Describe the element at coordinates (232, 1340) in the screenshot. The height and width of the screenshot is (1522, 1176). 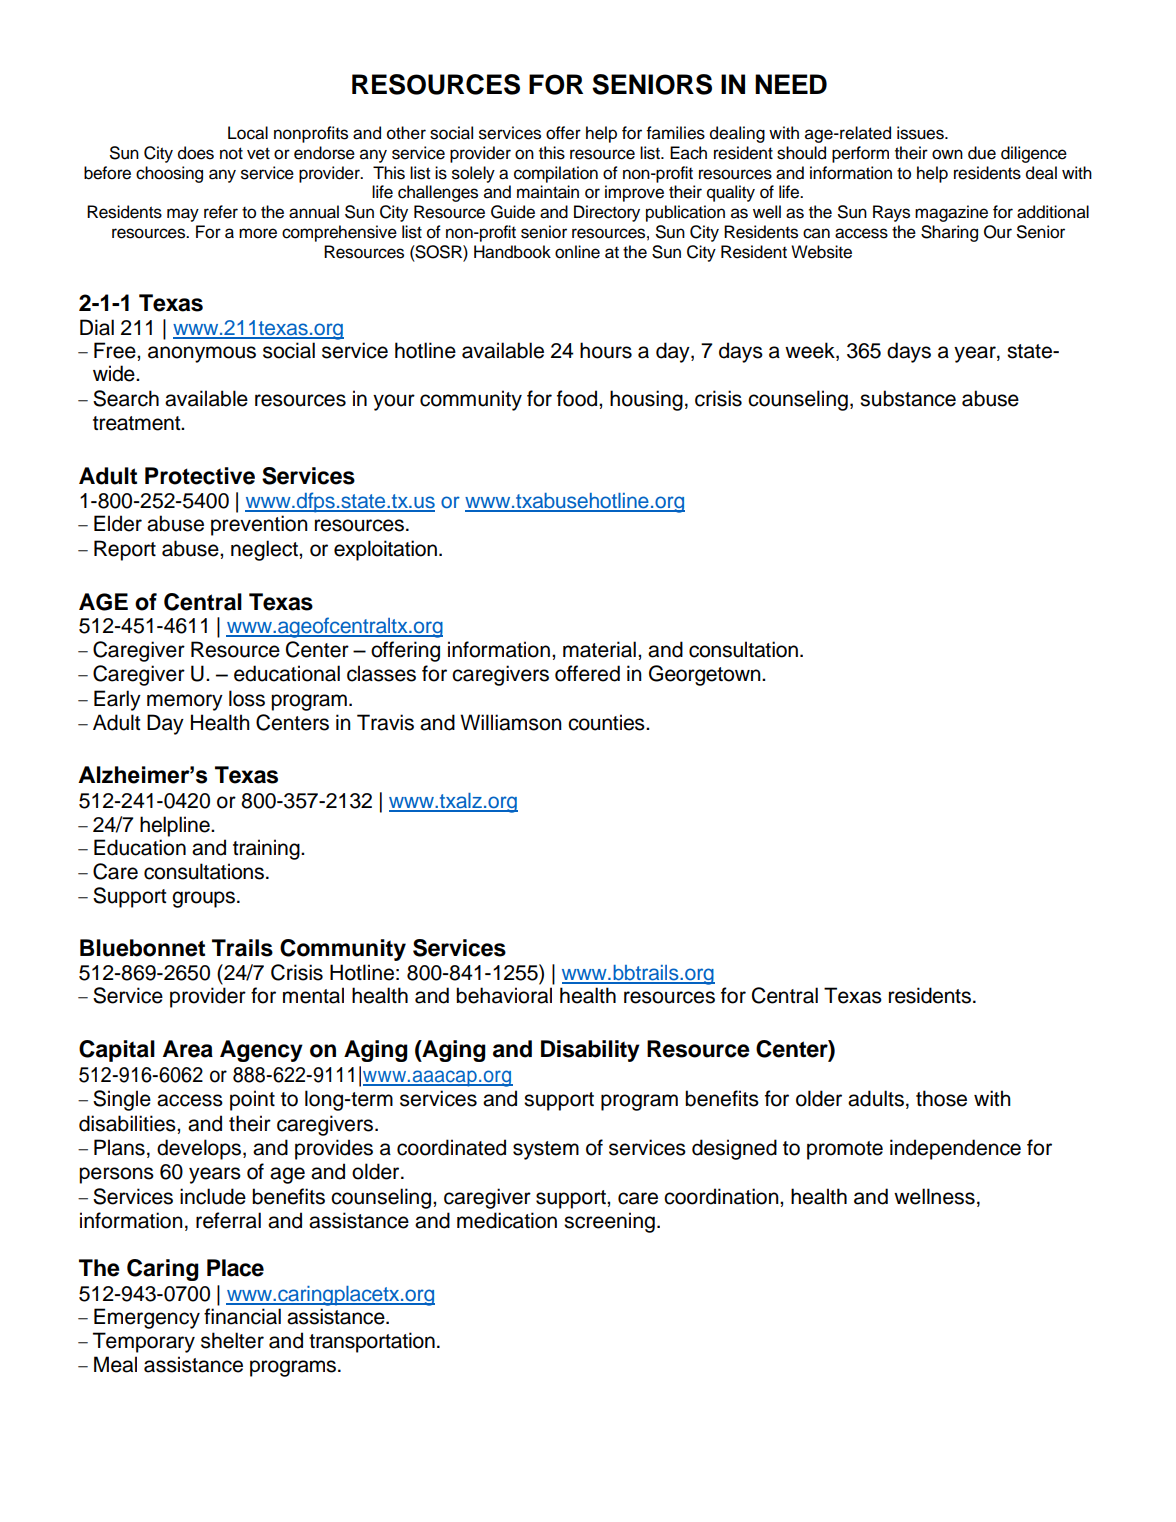
I see `shelter` at that location.
